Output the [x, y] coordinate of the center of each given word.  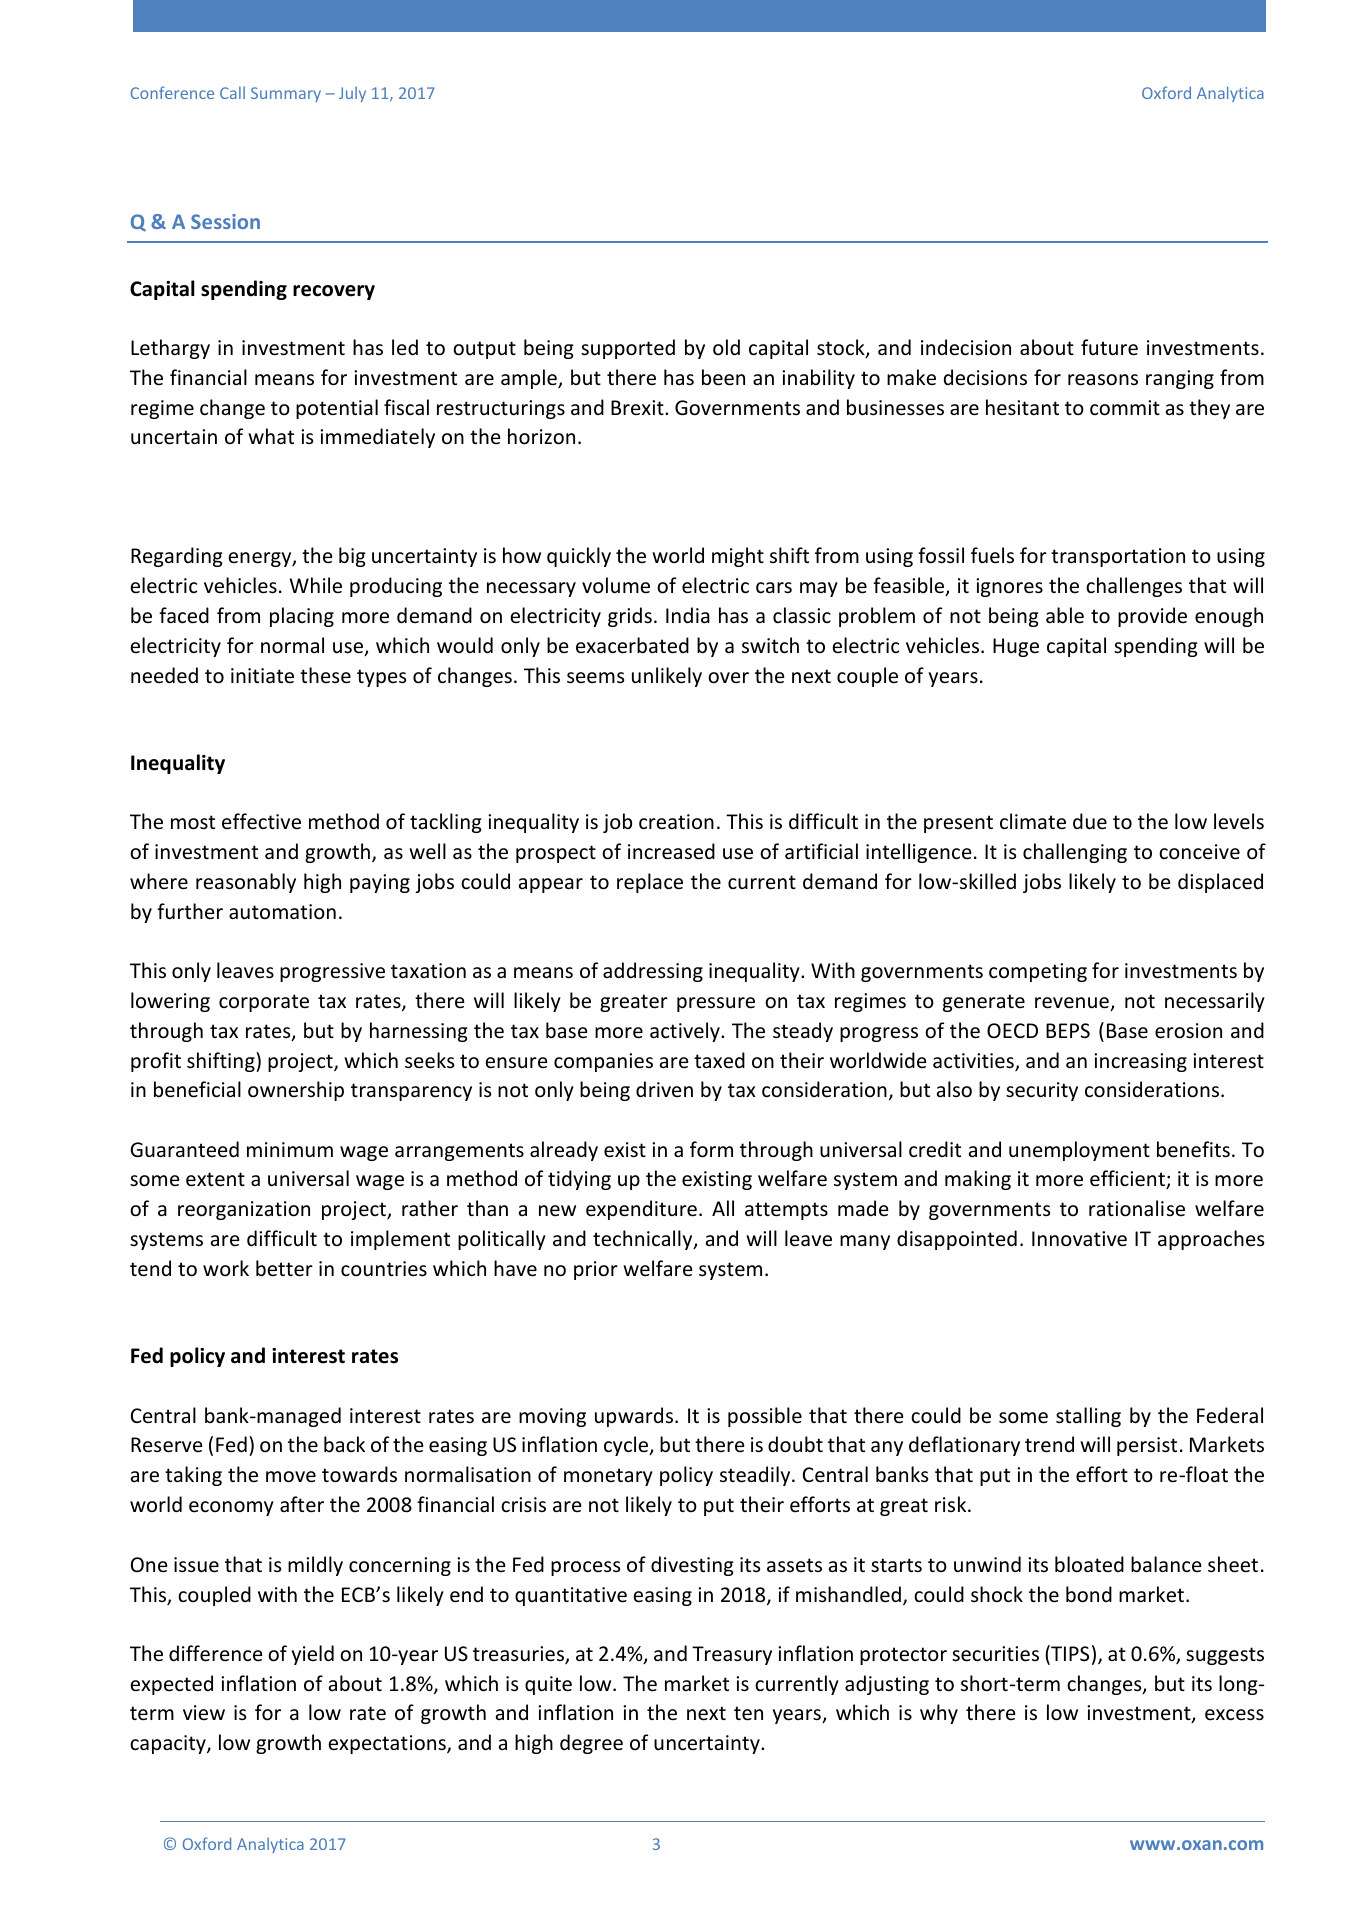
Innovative [1079, 1239]
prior [596, 1270]
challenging [1075, 853]
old [726, 347]
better [284, 1268]
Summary [286, 94]
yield [313, 1655]
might [738, 557]
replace [650, 883]
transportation [1118, 557]
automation [282, 912]
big [352, 557]
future [1109, 347]
